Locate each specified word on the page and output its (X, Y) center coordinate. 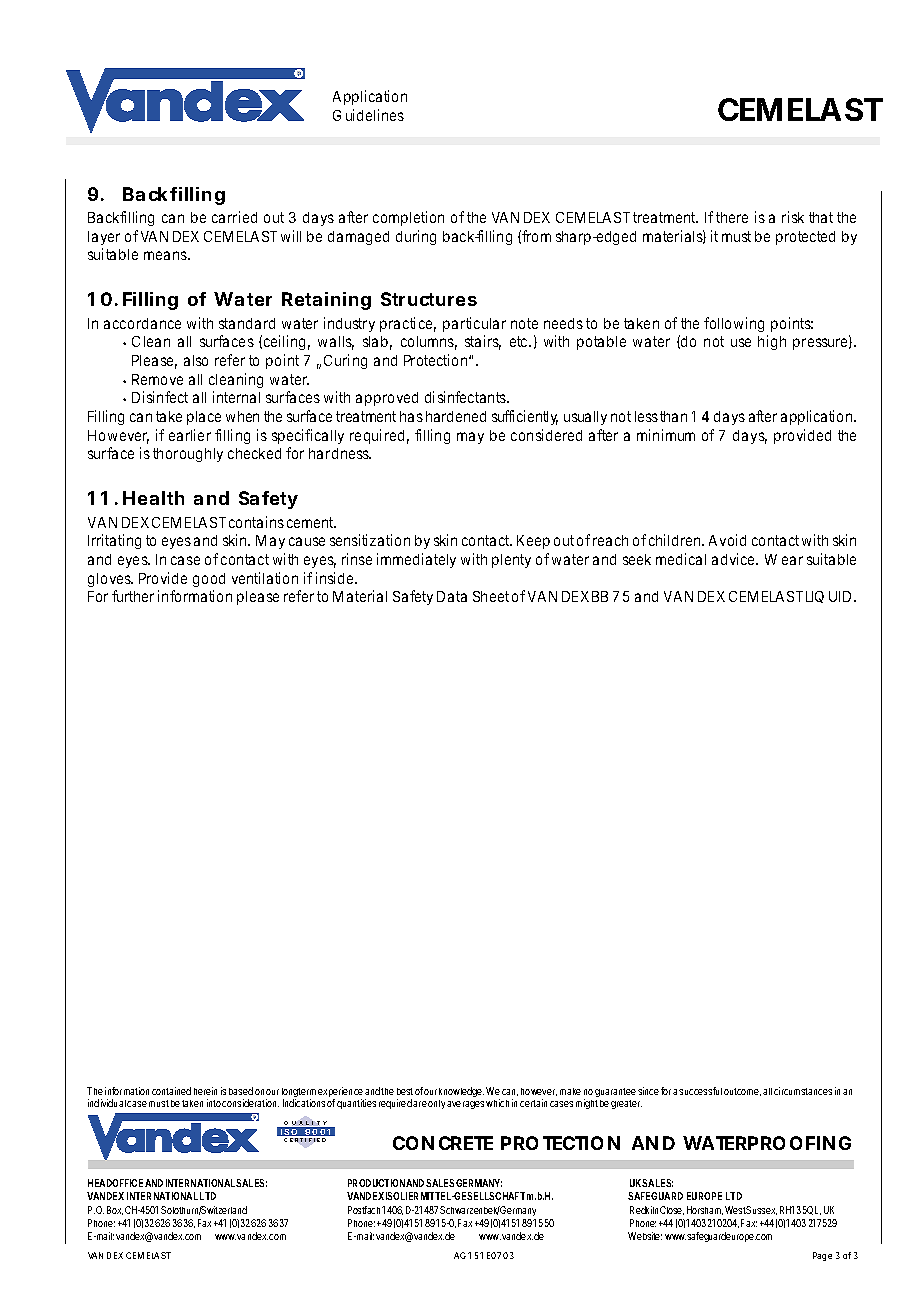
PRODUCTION (376, 1183)
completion (408, 218)
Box (115, 1210)
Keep (533, 542)
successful (700, 1091)
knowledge (461, 1094)
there (732, 217)
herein (205, 1091)
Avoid (727, 540)
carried (234, 217)
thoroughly (188, 455)
